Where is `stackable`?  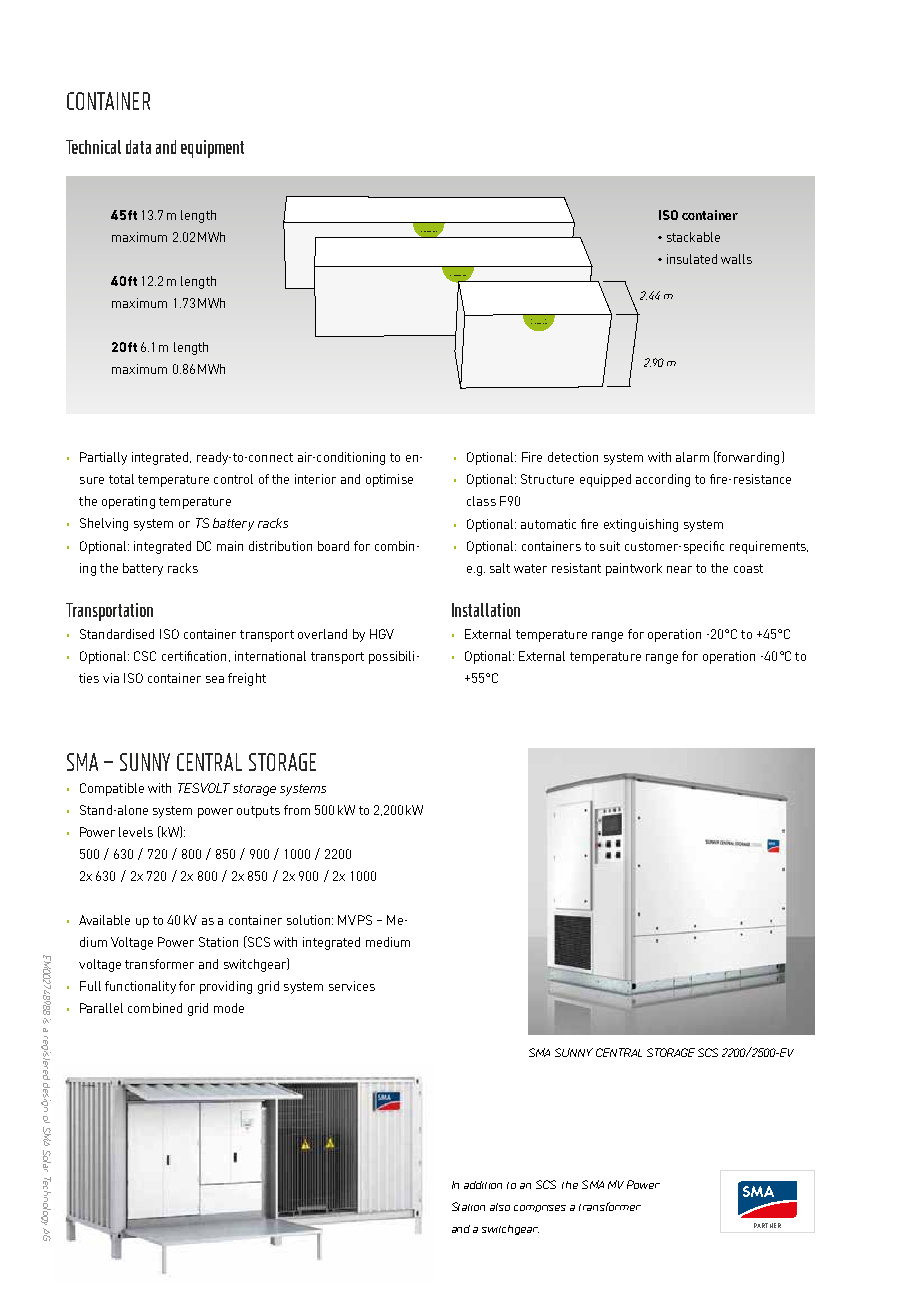
stackable is located at coordinates (693, 237).
